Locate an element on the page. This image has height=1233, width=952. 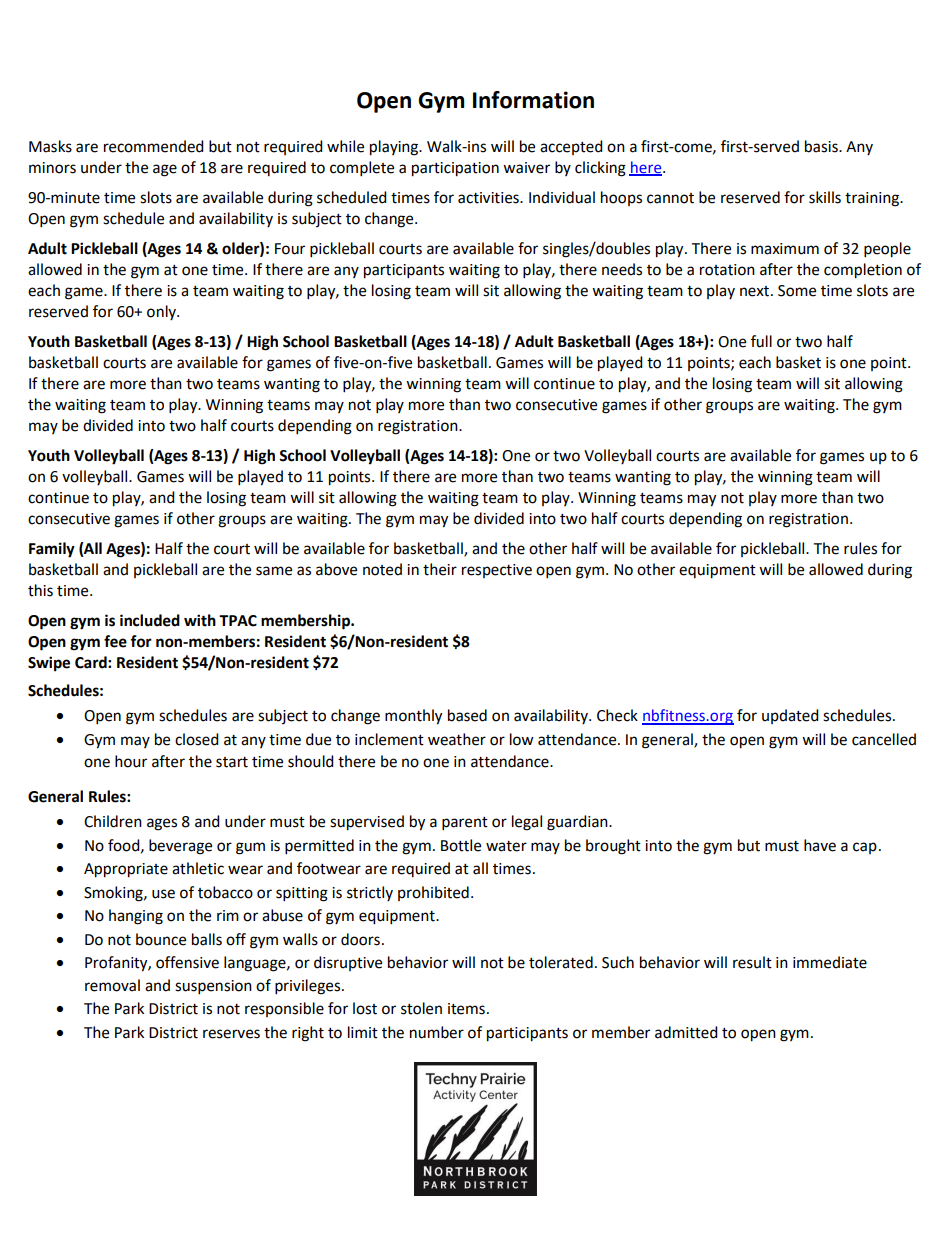
removal is located at coordinates (112, 985).
